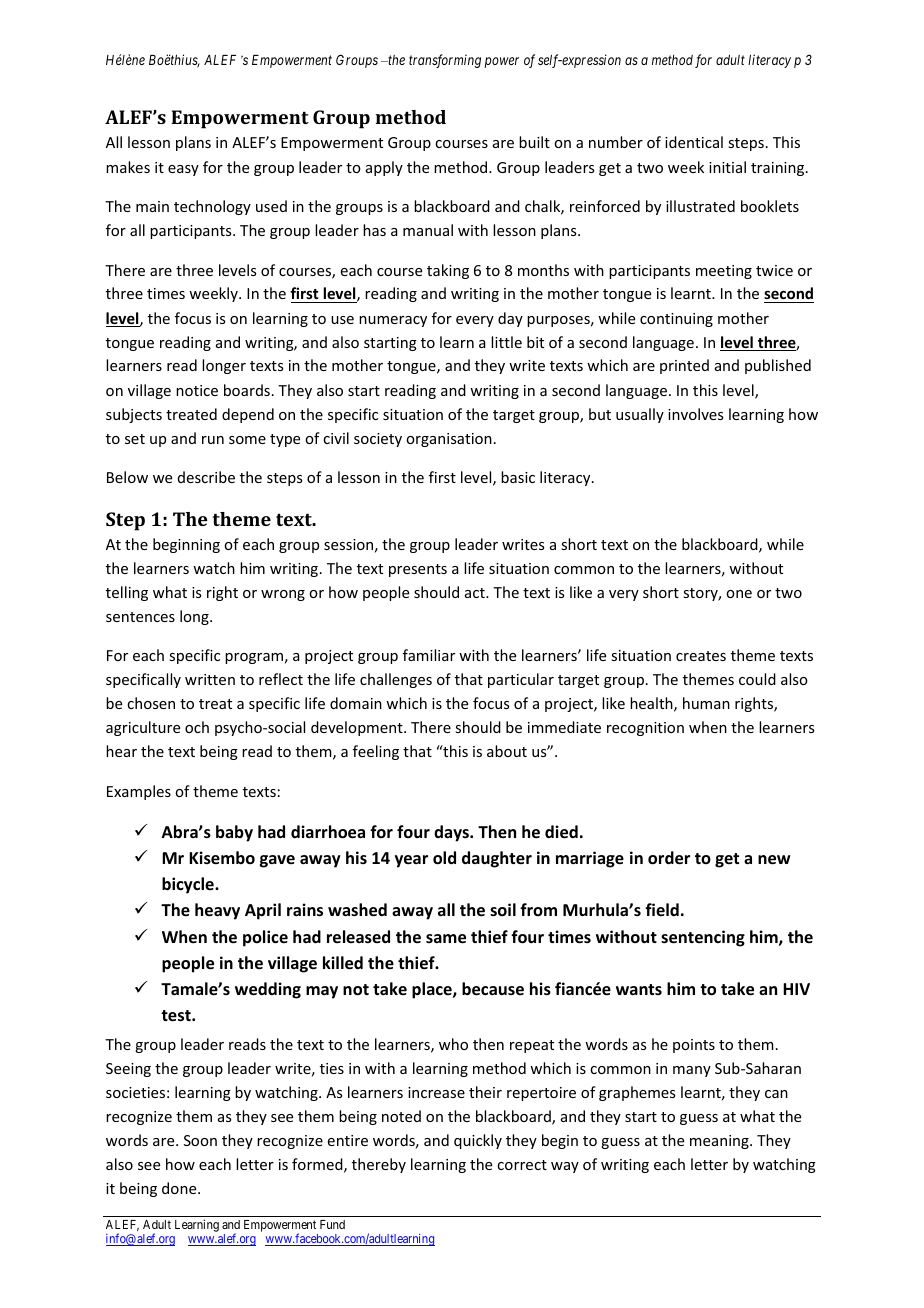  What do you see at coordinates (206, 477) in the image?
I see `describe` at bounding box center [206, 477].
